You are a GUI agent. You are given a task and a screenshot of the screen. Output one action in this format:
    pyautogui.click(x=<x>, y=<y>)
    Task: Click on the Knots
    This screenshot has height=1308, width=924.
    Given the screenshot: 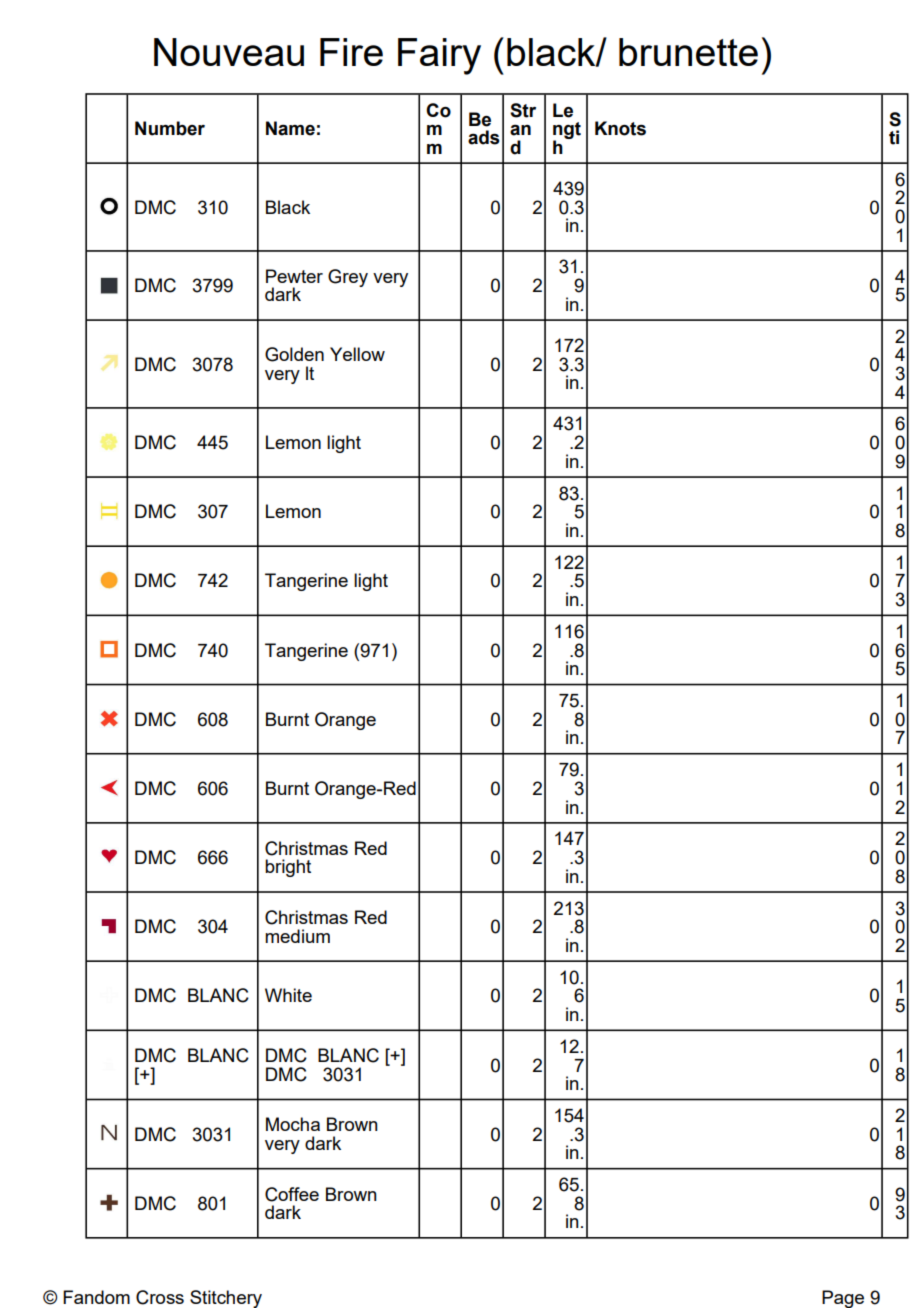 What is the action you would take?
    pyautogui.click(x=620, y=128)
